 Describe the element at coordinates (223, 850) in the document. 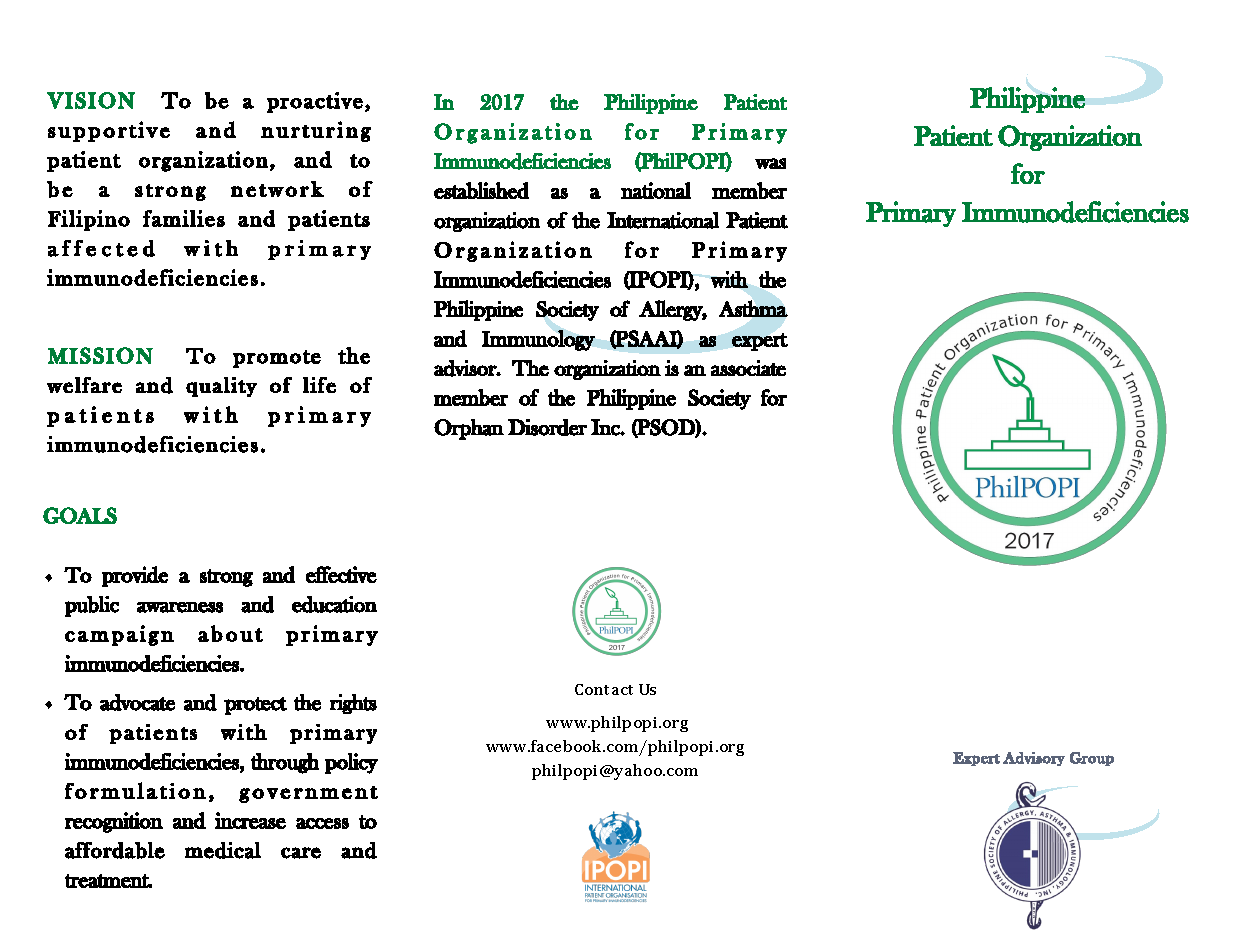

I see `medical` at that location.
